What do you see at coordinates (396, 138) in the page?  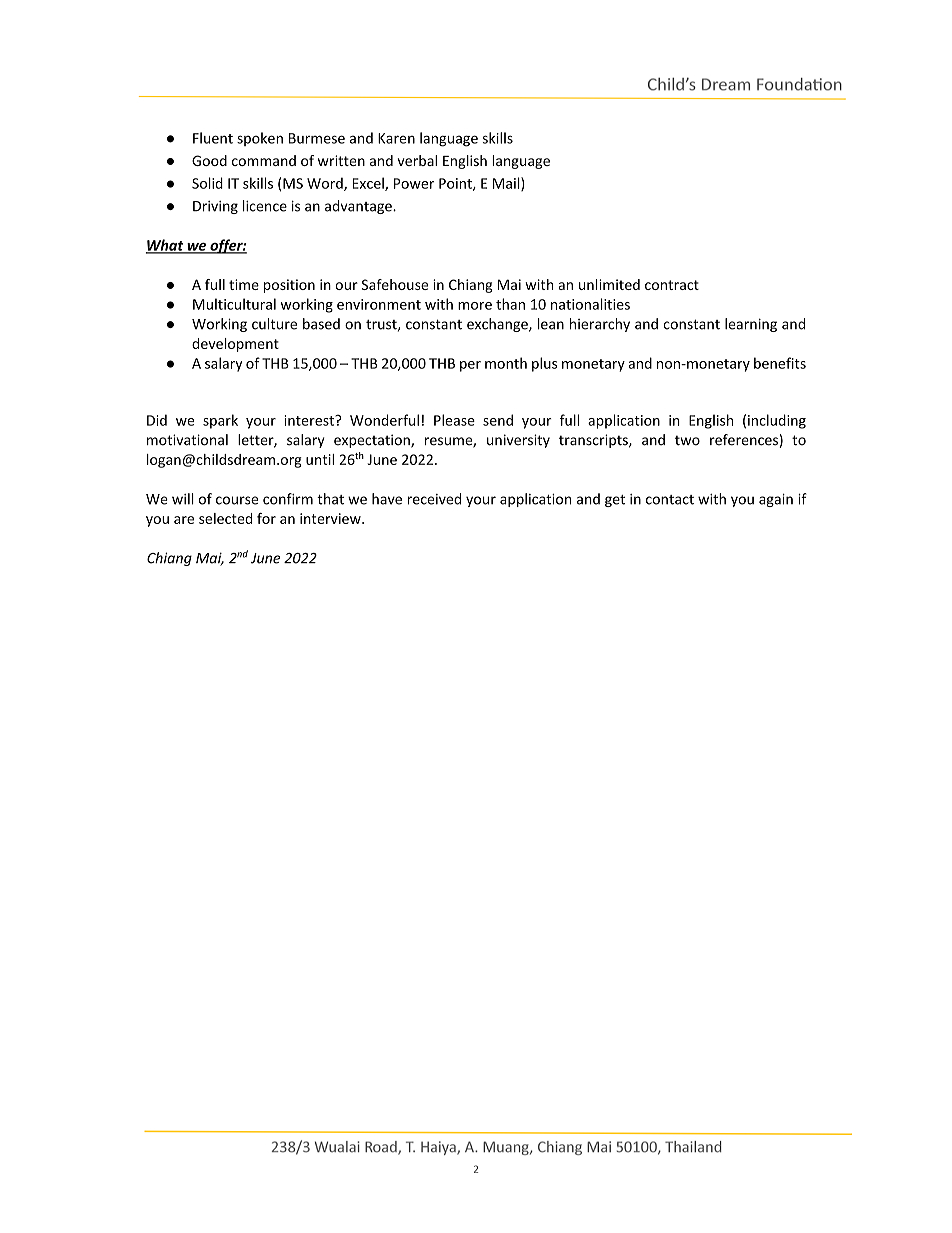 I see `Karen` at bounding box center [396, 138].
